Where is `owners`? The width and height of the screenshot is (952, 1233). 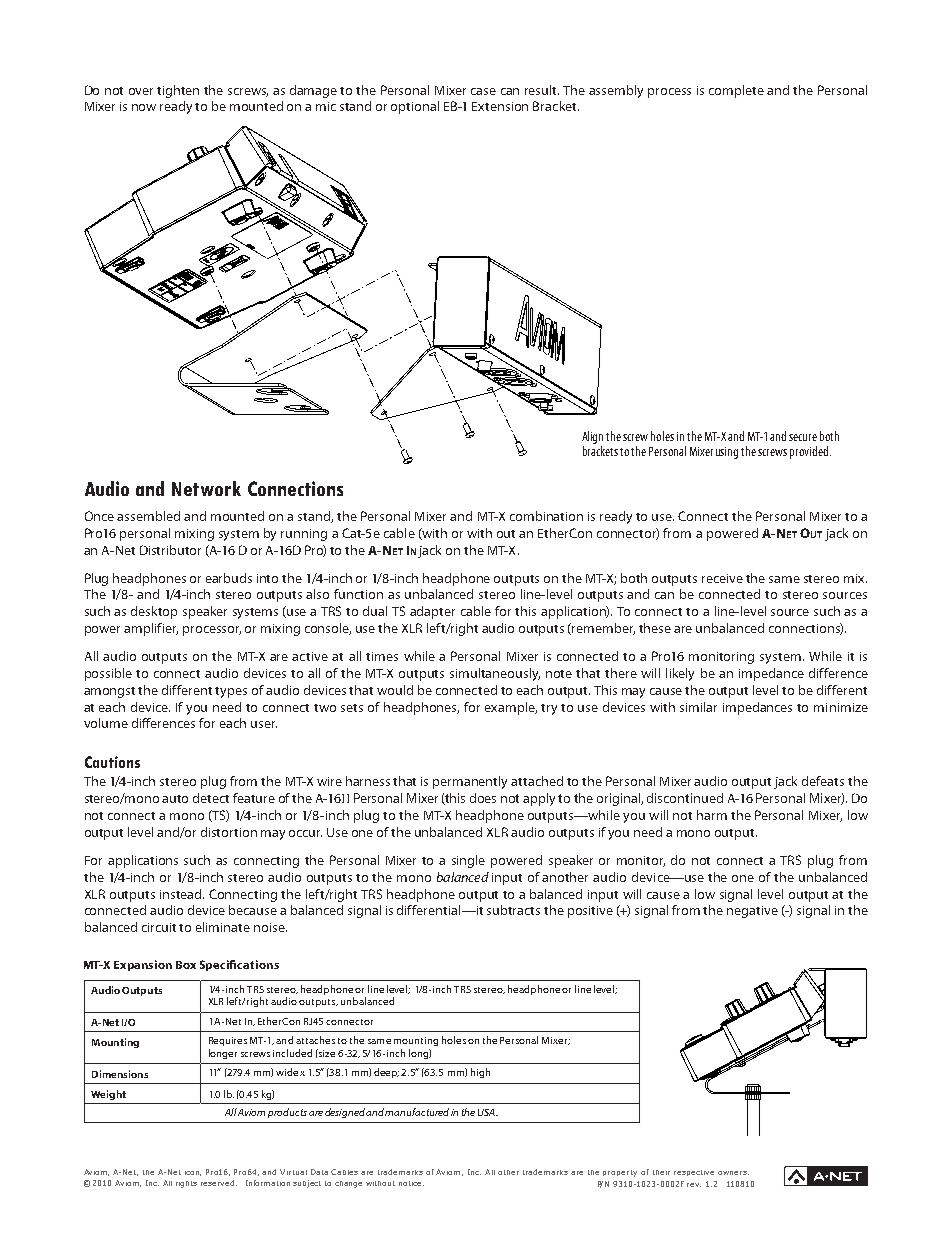 owners is located at coordinates (733, 1173).
